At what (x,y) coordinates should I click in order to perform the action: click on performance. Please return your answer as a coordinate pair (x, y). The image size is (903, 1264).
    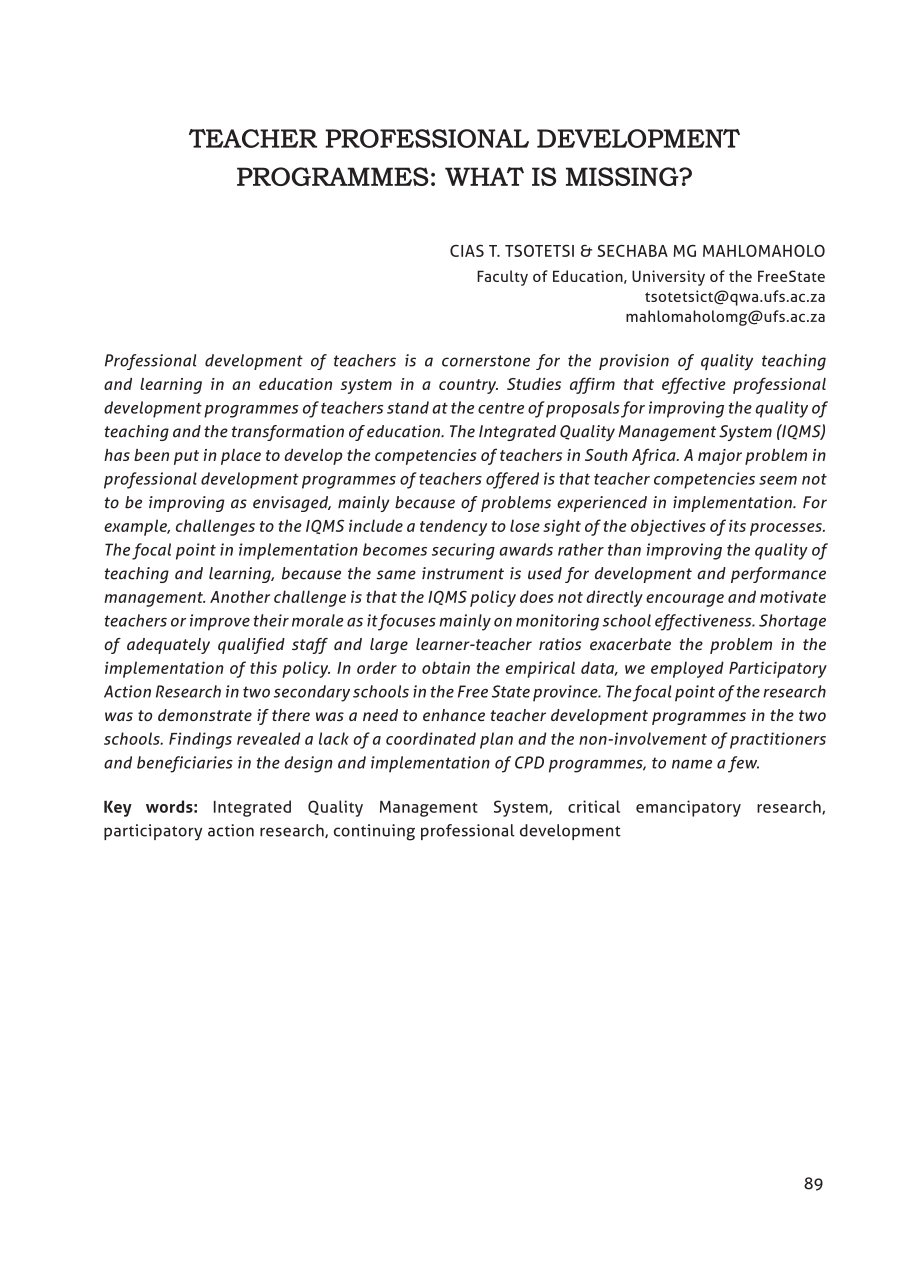
    Looking at the image, I should click on (778, 575).
